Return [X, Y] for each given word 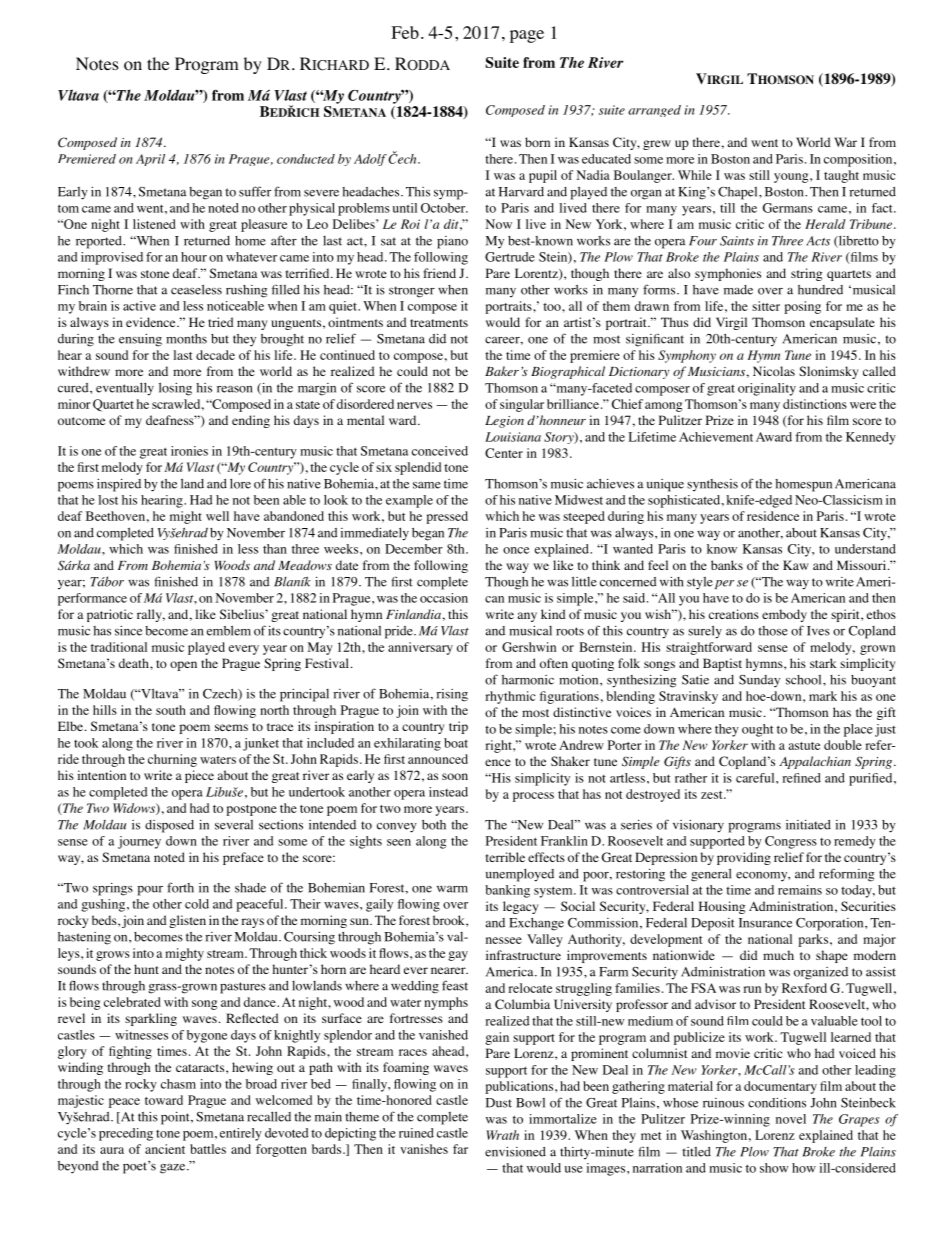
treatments [439, 323]
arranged [654, 111]
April [150, 160]
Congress [791, 842]
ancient [165, 1149]
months [186, 339]
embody [784, 615]
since [128, 631]
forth [180, 887]
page [527, 36]
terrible [505, 857]
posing [802, 307]
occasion [444, 598]
